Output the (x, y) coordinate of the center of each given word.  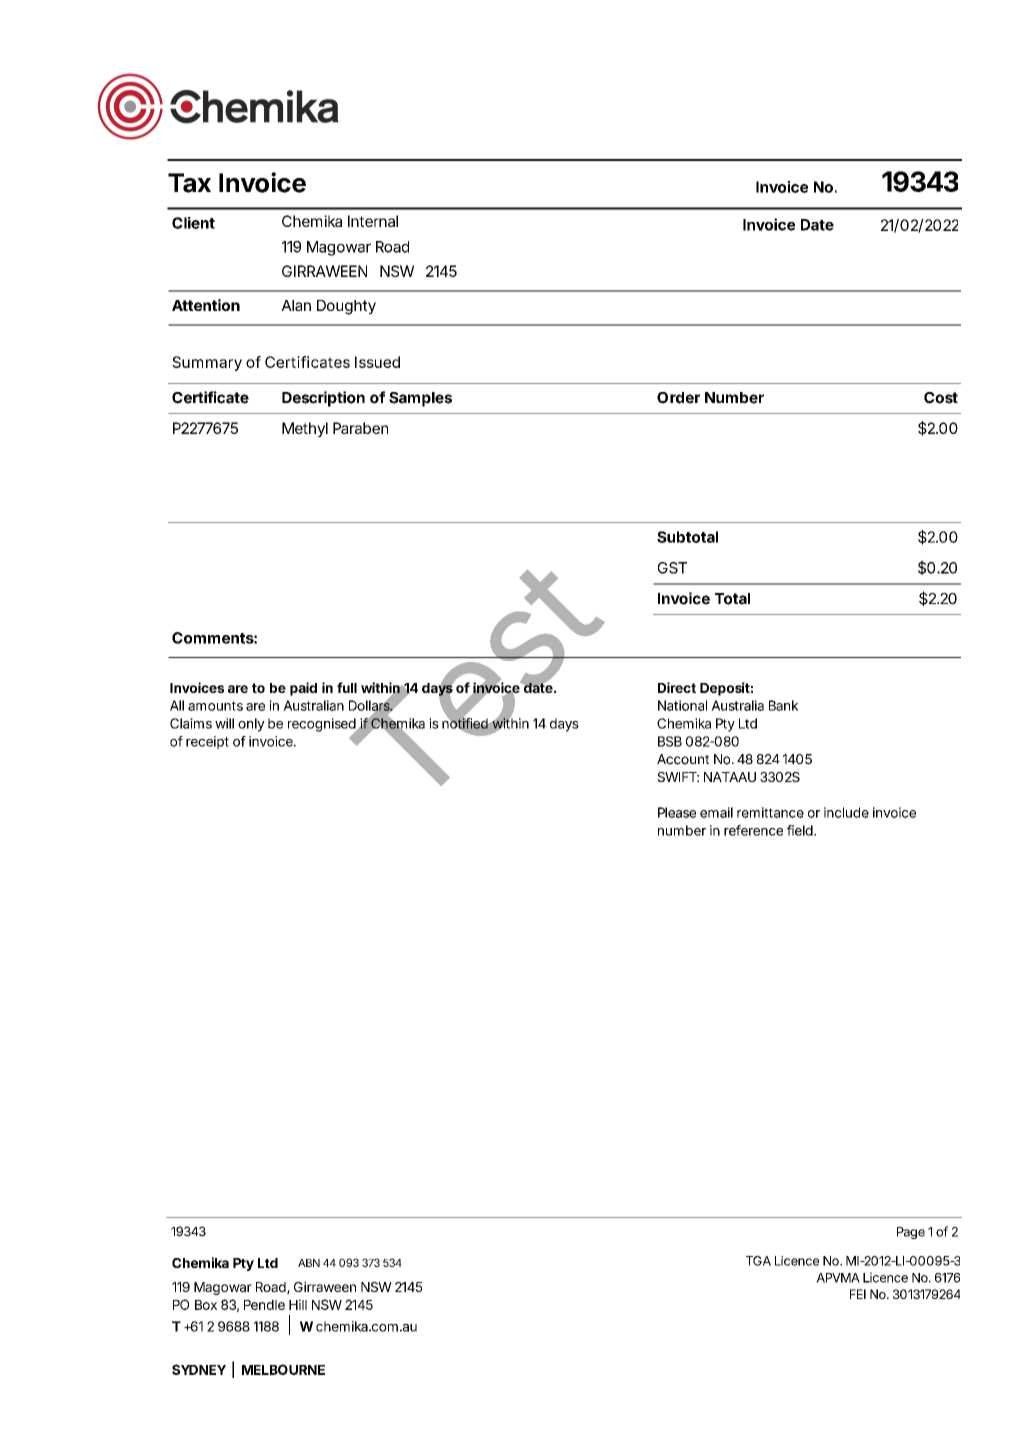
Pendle (264, 1305)
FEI (858, 1294)
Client (193, 223)
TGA (758, 1261)
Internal (373, 221)
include (846, 812)
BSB (670, 741)
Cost (941, 398)
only (251, 725)
